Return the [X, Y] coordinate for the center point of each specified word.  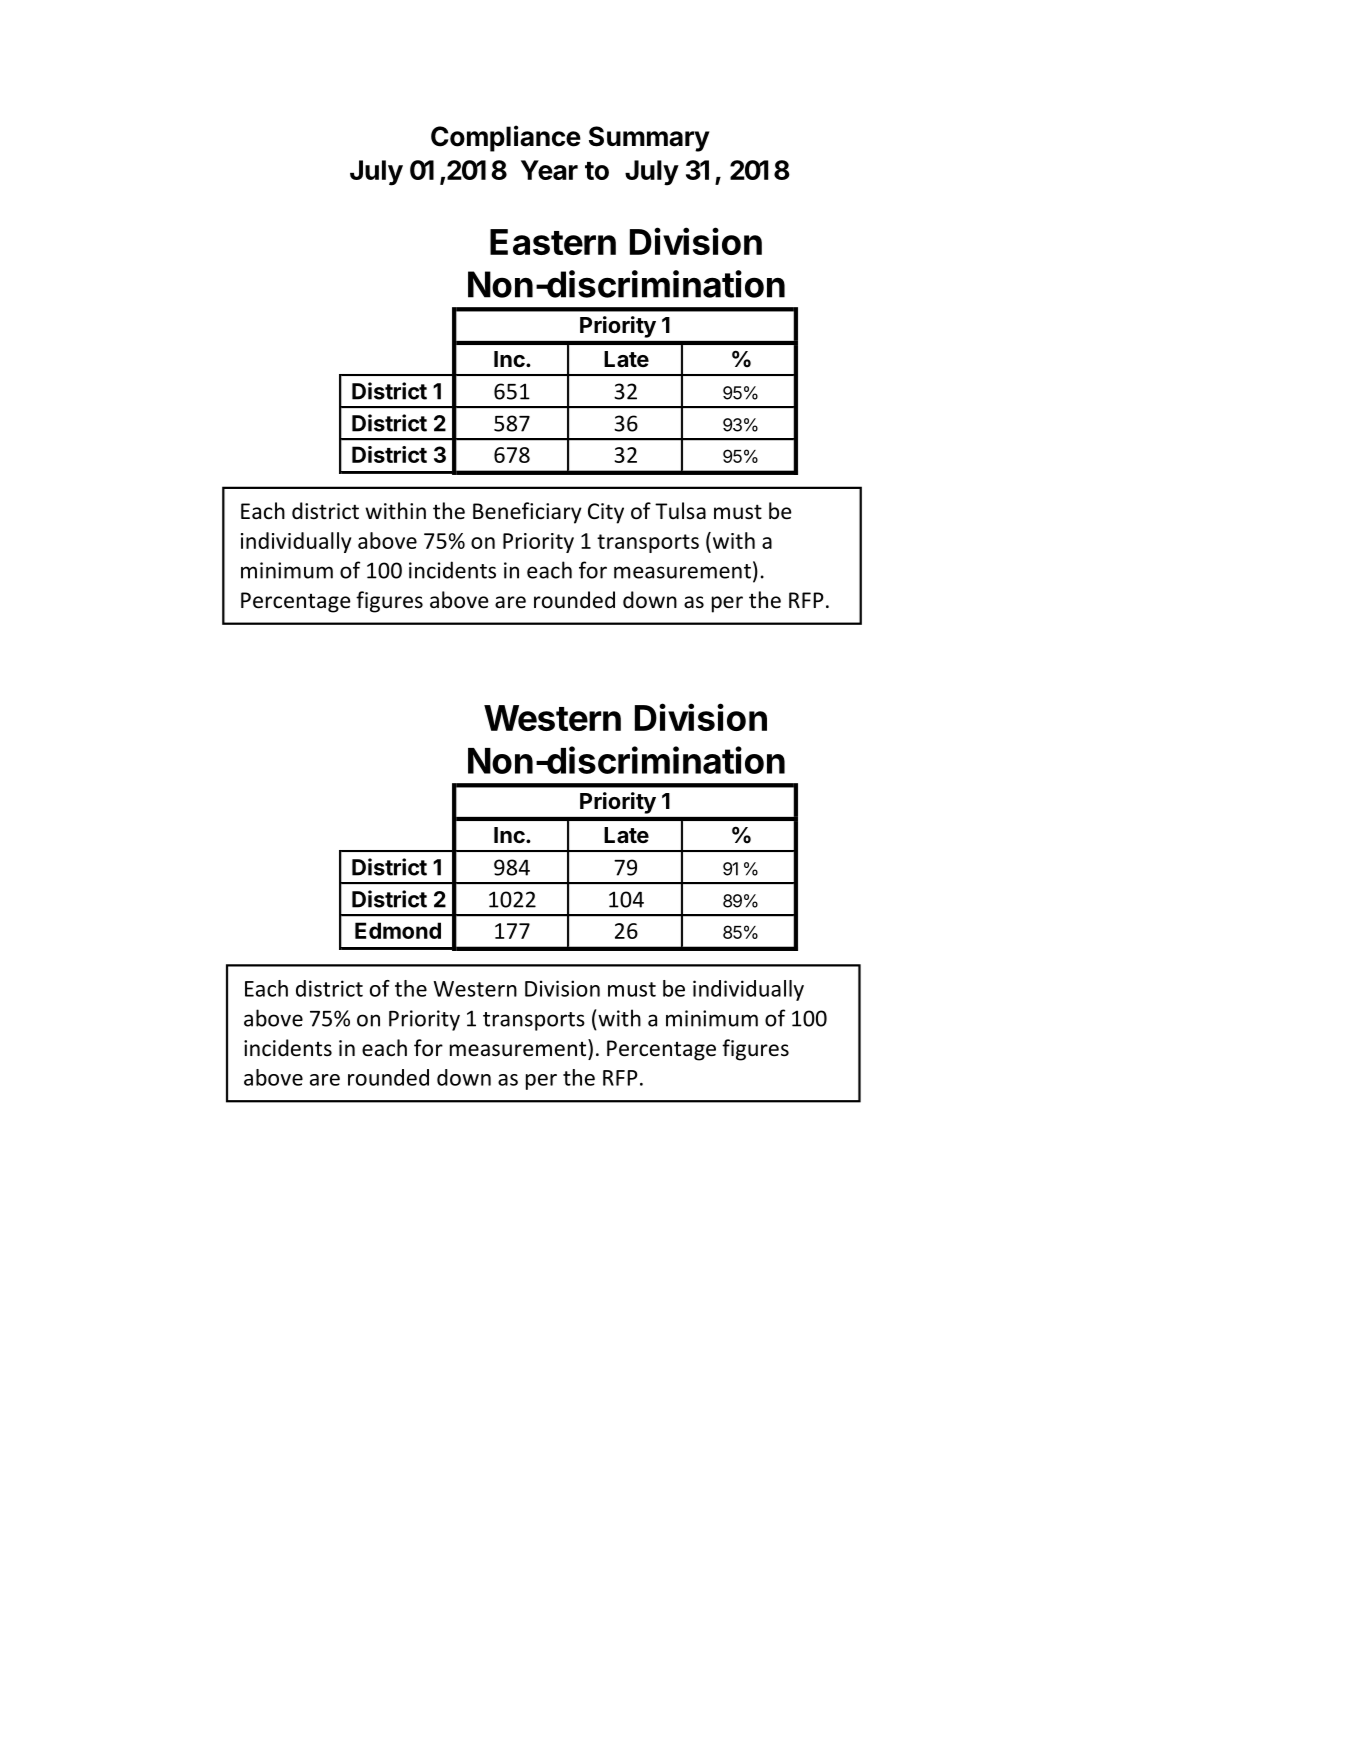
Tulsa [680, 510]
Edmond [398, 930]
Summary [649, 139]
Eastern [553, 242]
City [606, 513]
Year [549, 170]
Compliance [506, 138]
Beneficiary [527, 513]
